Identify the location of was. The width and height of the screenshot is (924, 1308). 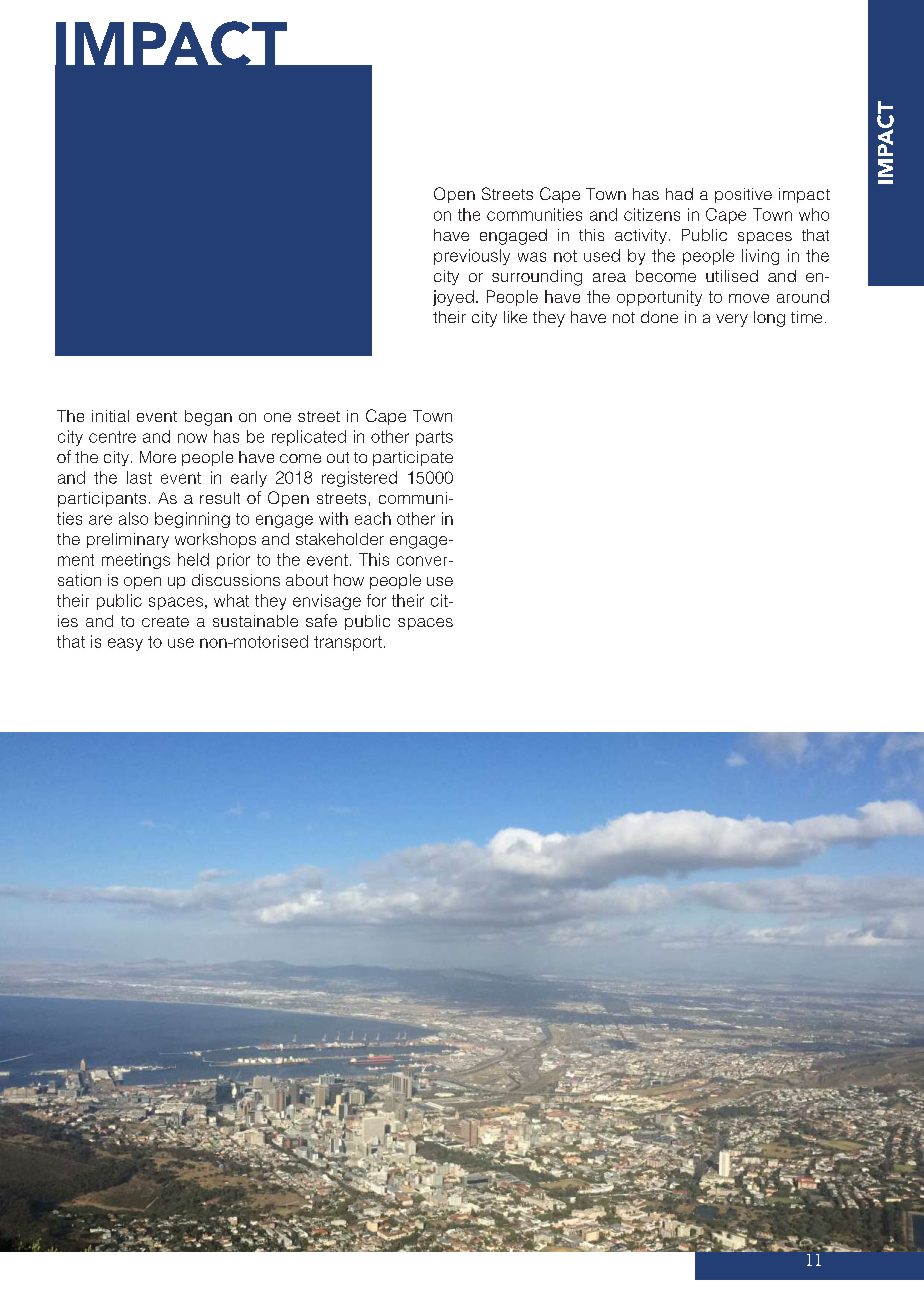
(532, 257).
